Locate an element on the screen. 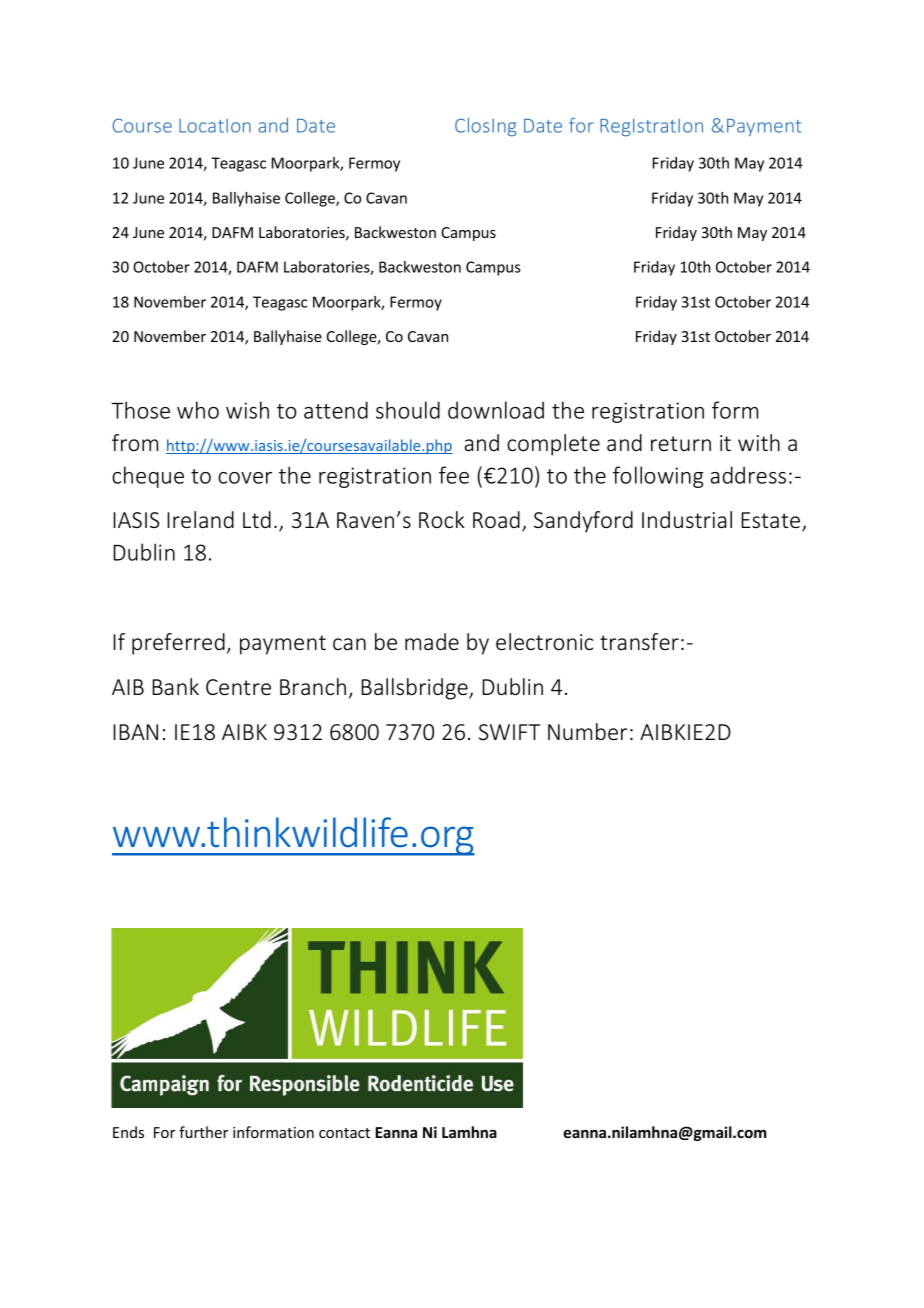 This screenshot has height=1308, width=924. should is located at coordinates (408, 410).
